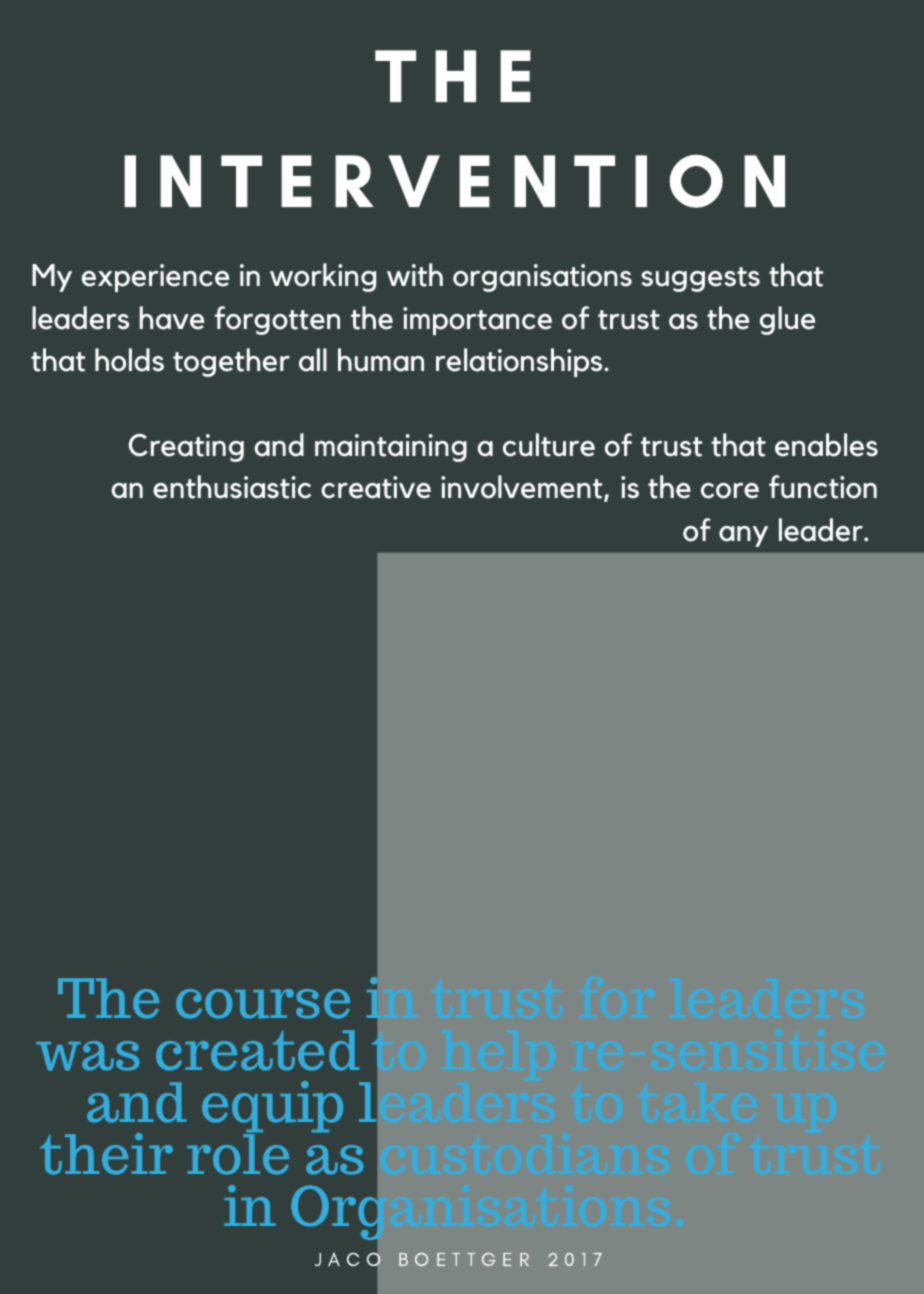 The image size is (924, 1294). I want to click on creative, so click(376, 487).
